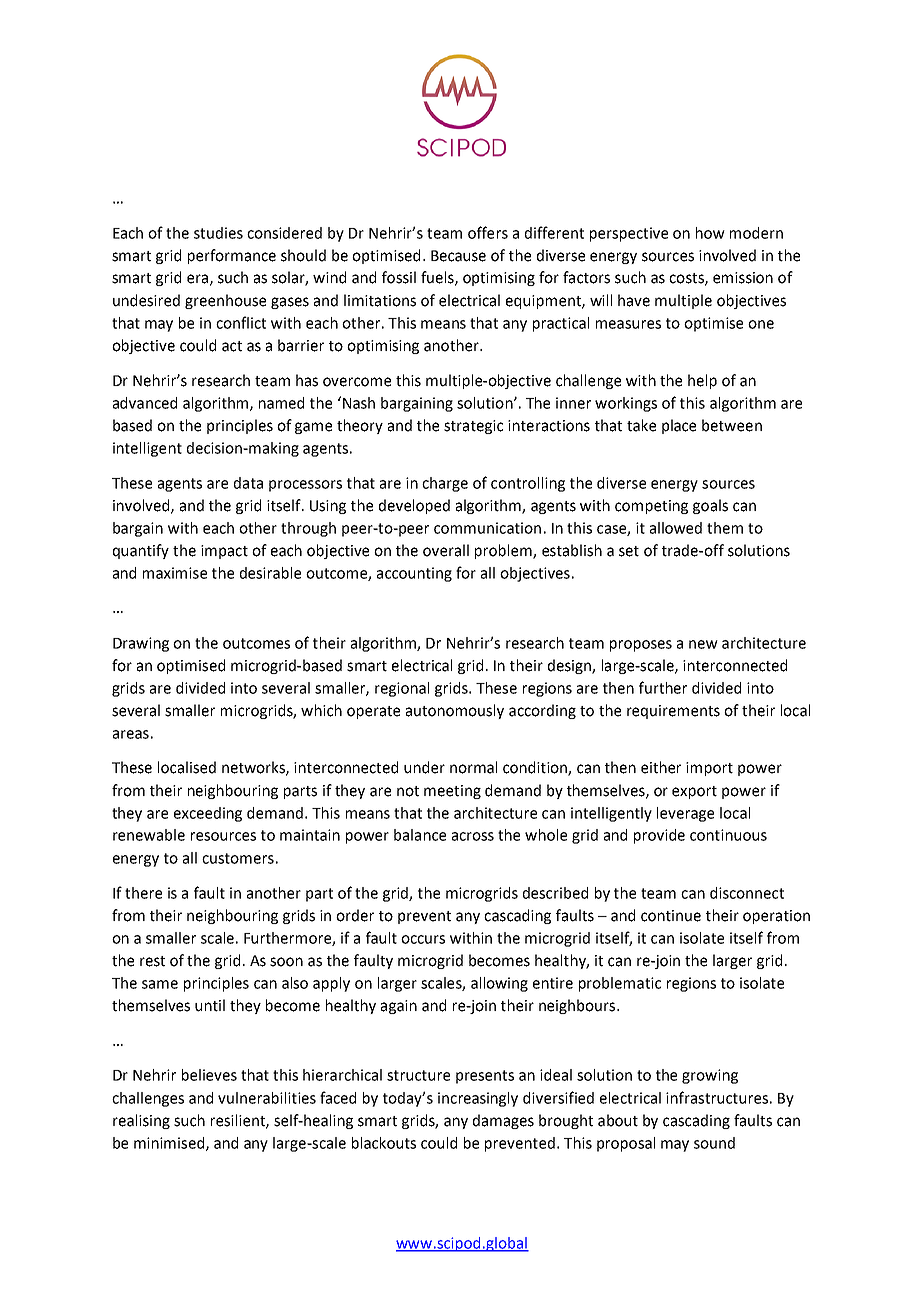 Image resolution: width=924 pixels, height=1308 pixels. I want to click on Because, so click(458, 256).
